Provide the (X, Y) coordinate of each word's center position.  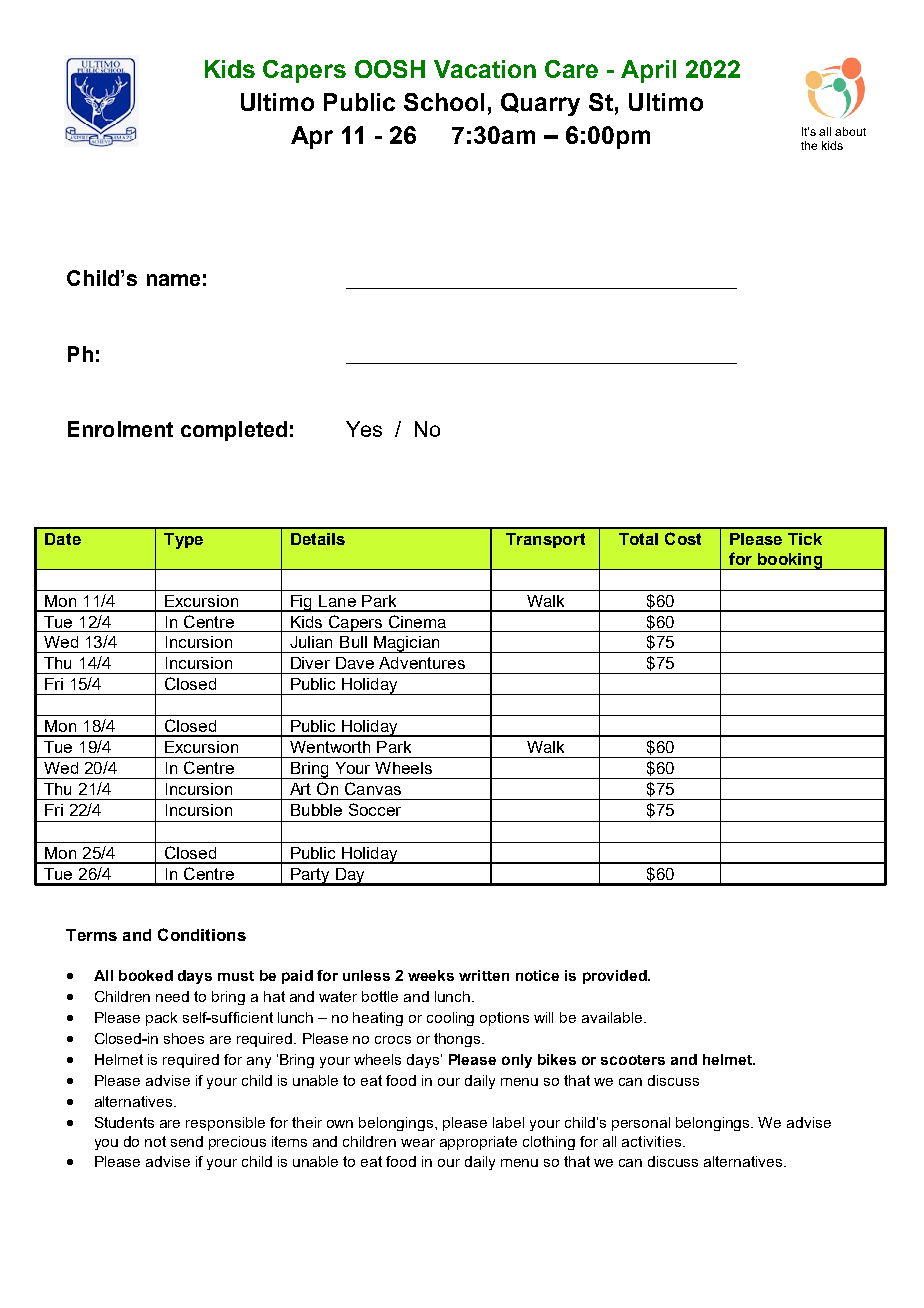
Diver (310, 663)
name (173, 280)
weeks (431, 975)
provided (616, 977)
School (444, 102)
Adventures (422, 663)
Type (183, 541)
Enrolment (120, 429)
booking (790, 561)
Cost (683, 538)
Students (124, 1122)
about (850, 131)
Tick (805, 539)
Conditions (202, 934)
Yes (364, 429)
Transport (545, 540)
